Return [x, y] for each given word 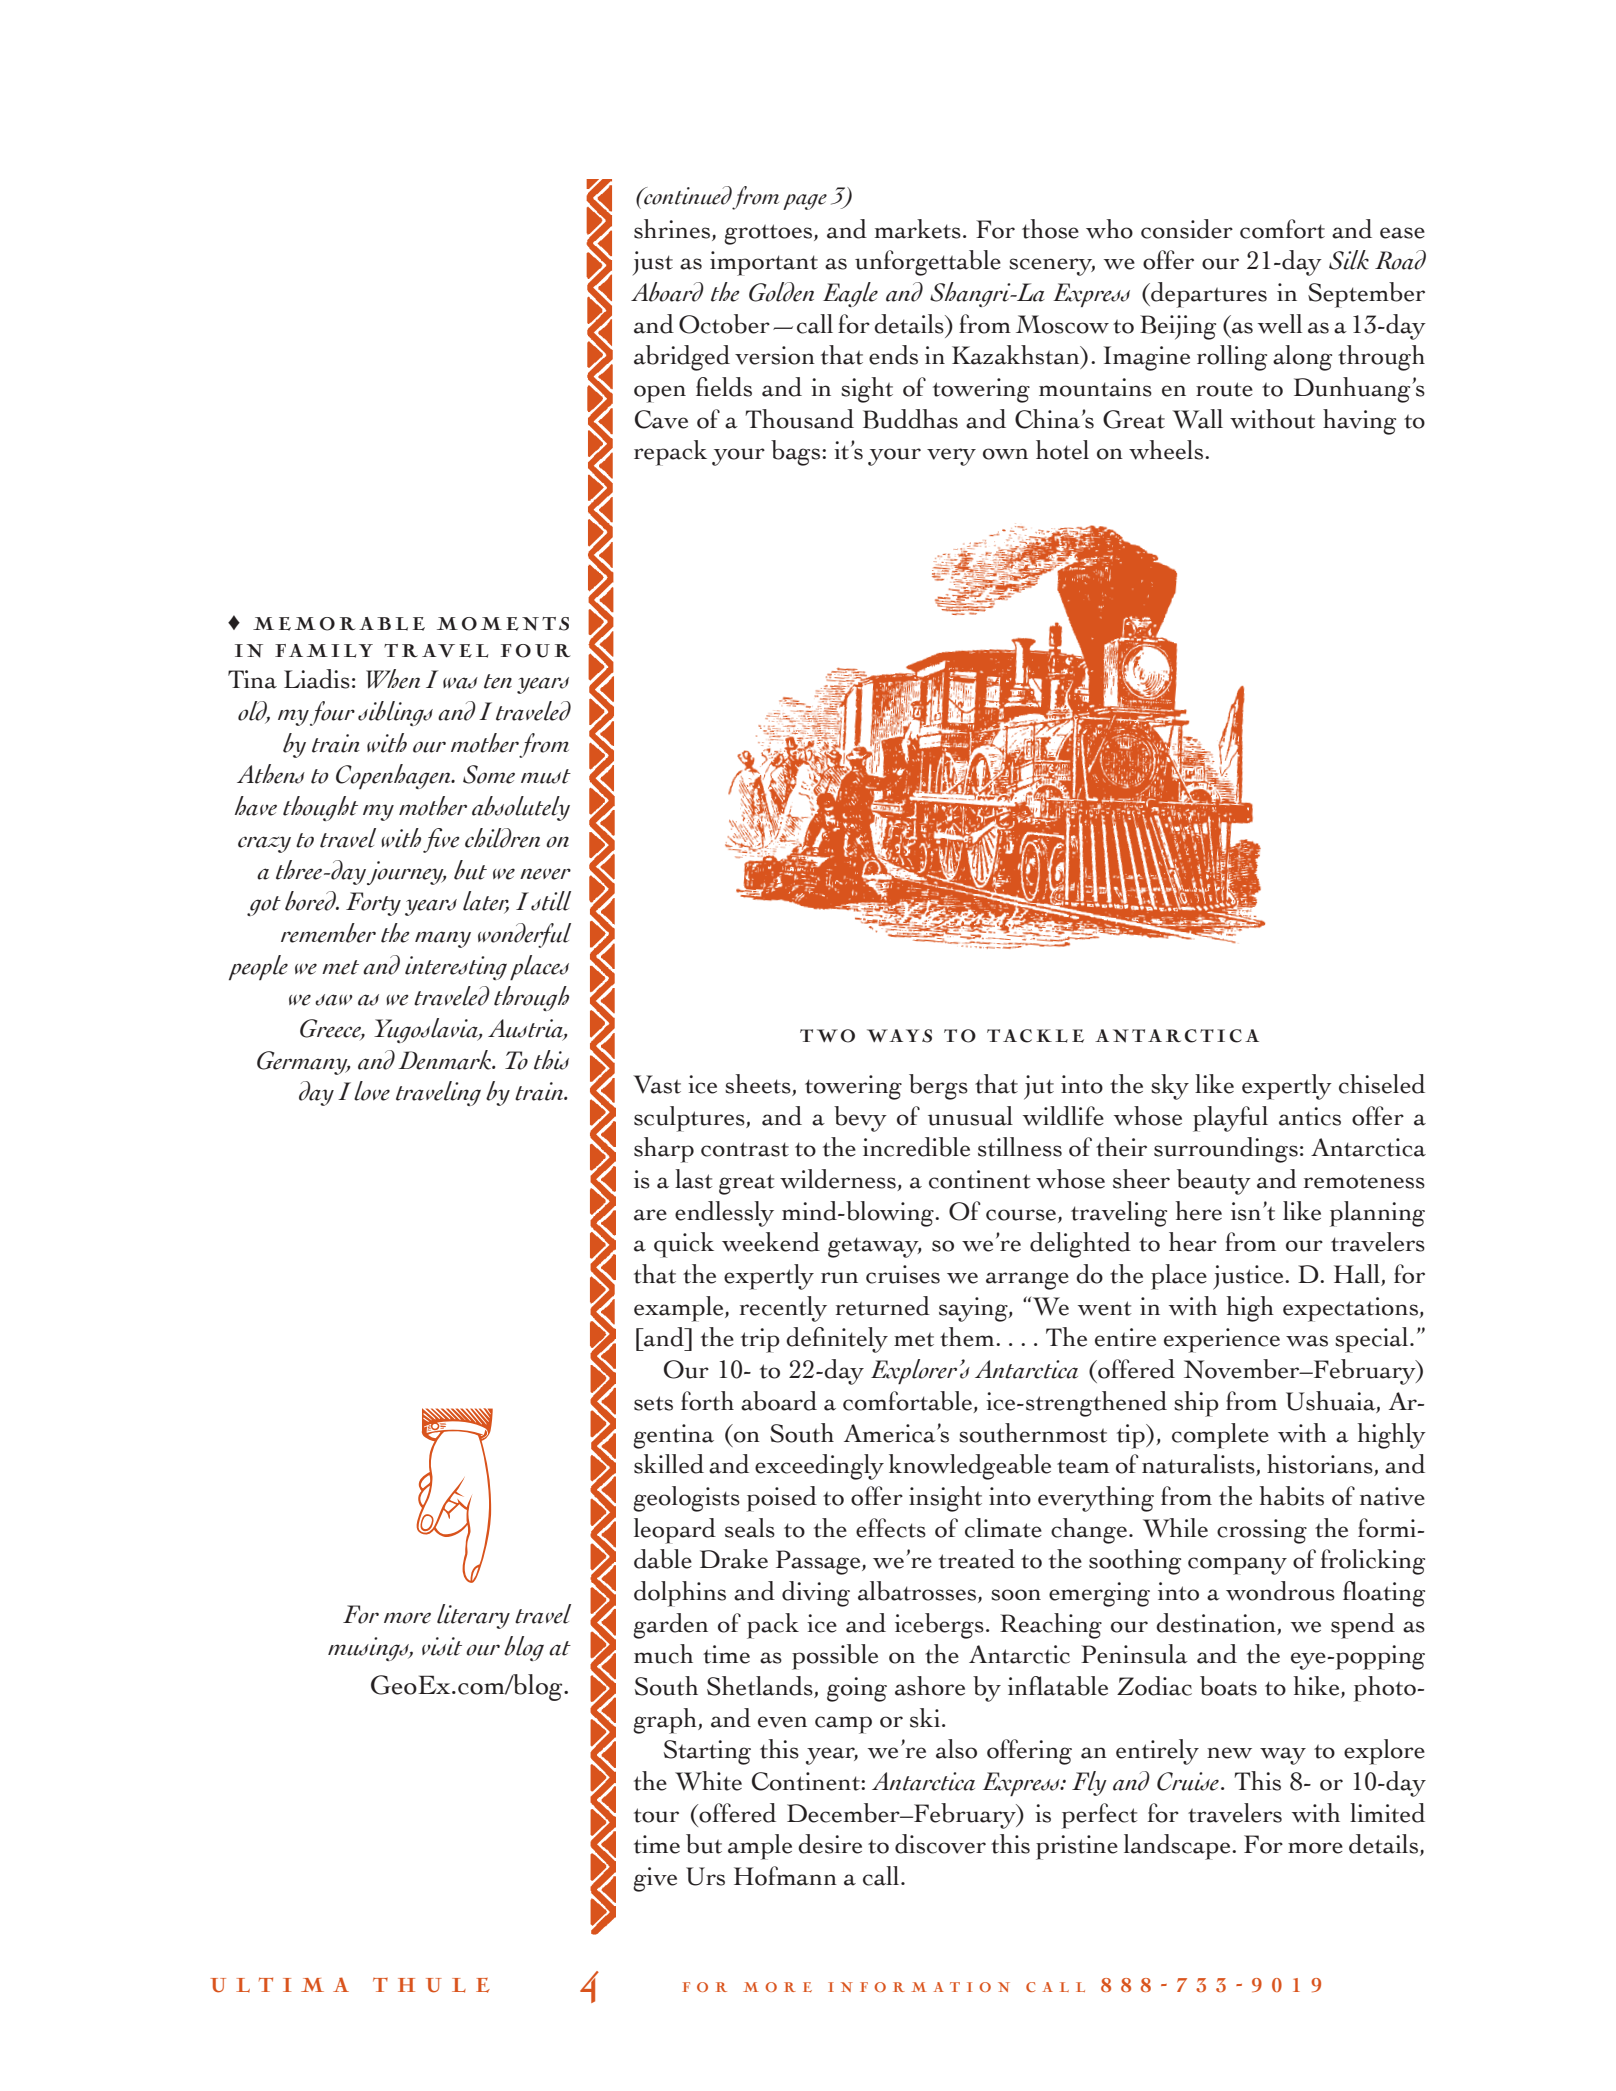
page [805, 202]
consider [1187, 229]
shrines [672, 229]
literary [473, 1616]
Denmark [446, 1060]
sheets [759, 1085]
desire [830, 1844]
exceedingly [819, 1467]
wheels [1166, 450]
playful [1230, 1119]
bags [797, 453]
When [393, 679]
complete [1220, 1436]
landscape [1178, 1847]
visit [442, 1646]
